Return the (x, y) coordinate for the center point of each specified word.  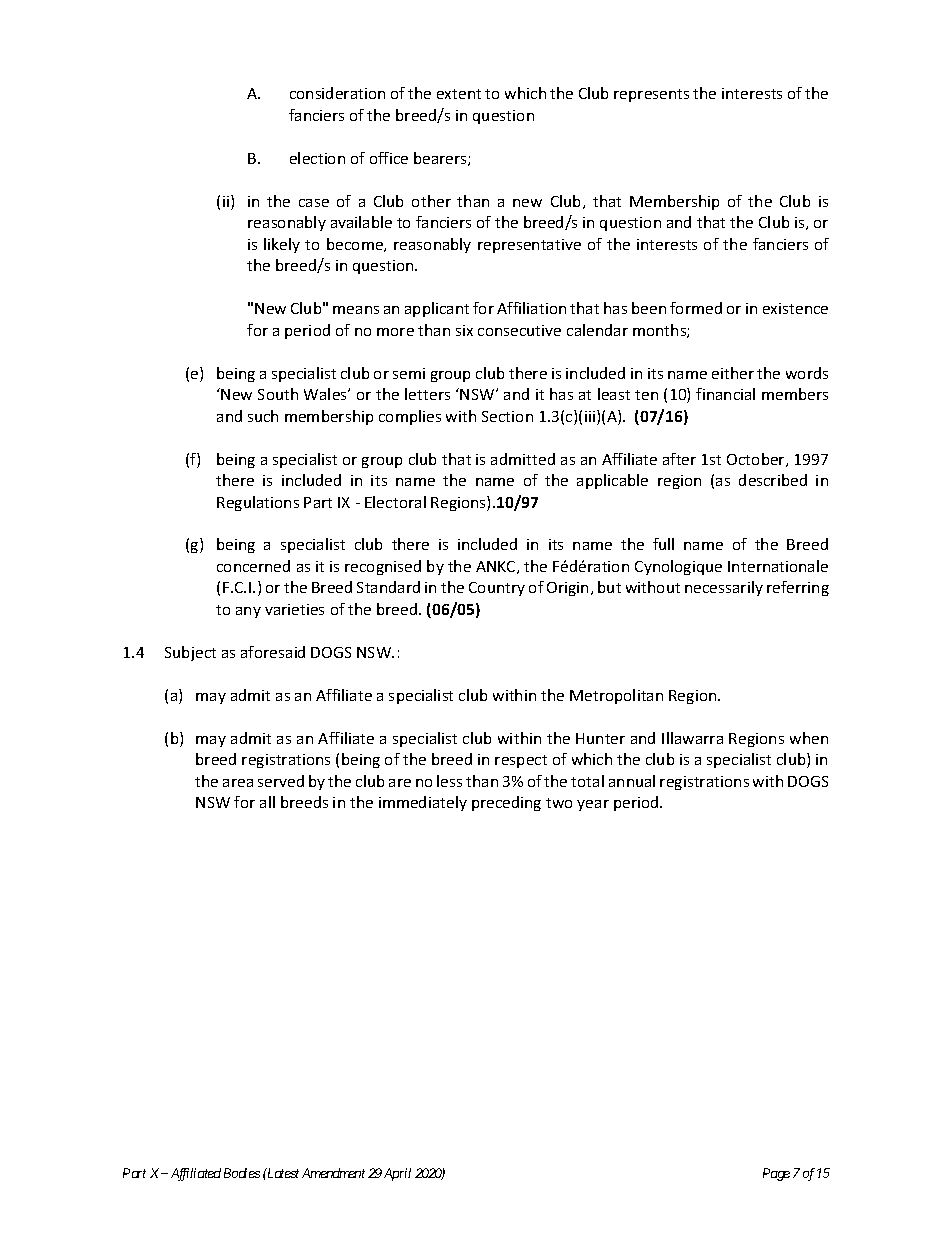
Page (776, 1174)
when (809, 738)
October (757, 460)
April (397, 1174)
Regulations (258, 503)
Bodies (242, 1173)
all (267, 802)
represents (651, 95)
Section (507, 416)
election (317, 158)
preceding (506, 803)
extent (459, 94)
